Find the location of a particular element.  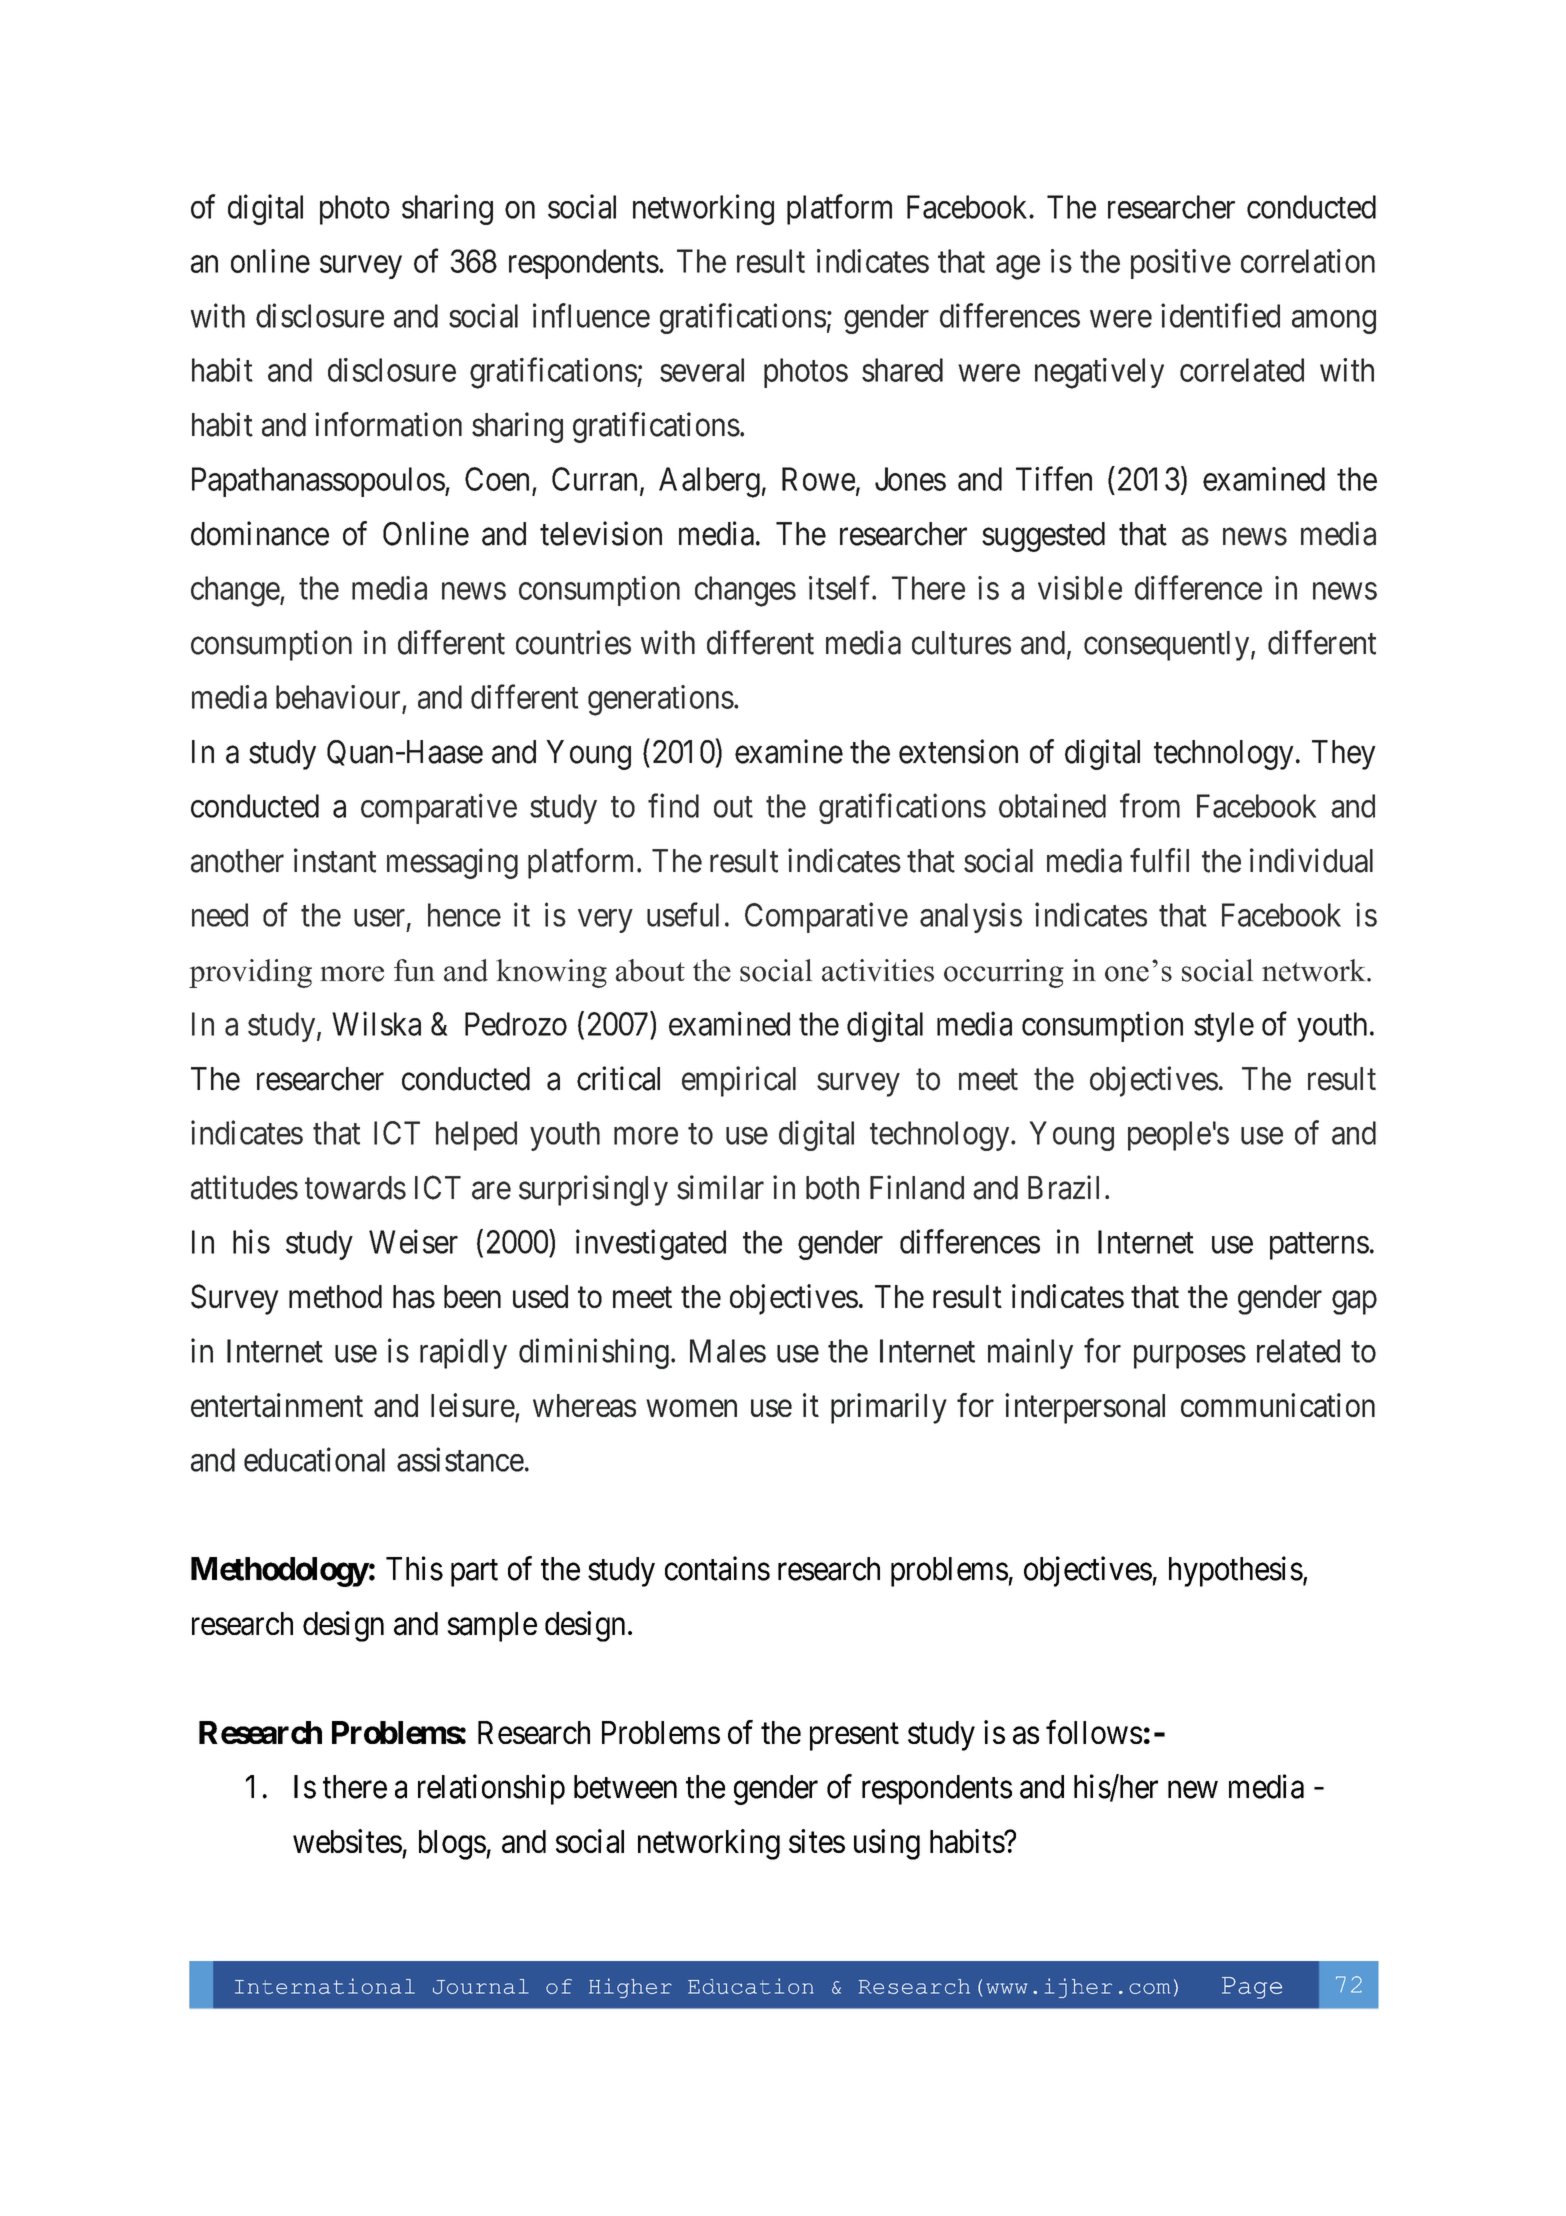

several is located at coordinates (702, 370).
